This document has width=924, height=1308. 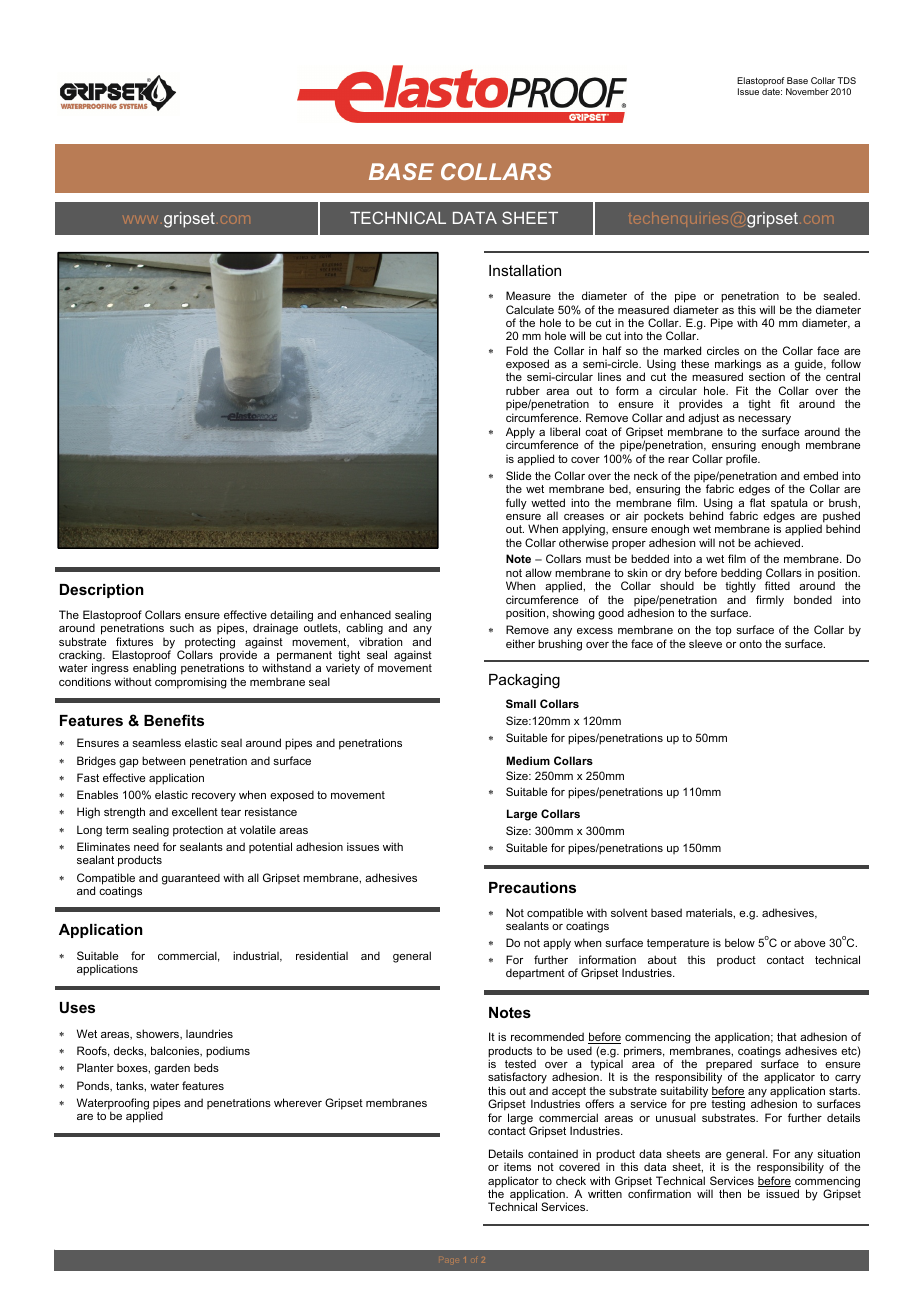 What do you see at coordinates (517, 1167) in the document?
I see `items` at bounding box center [517, 1167].
